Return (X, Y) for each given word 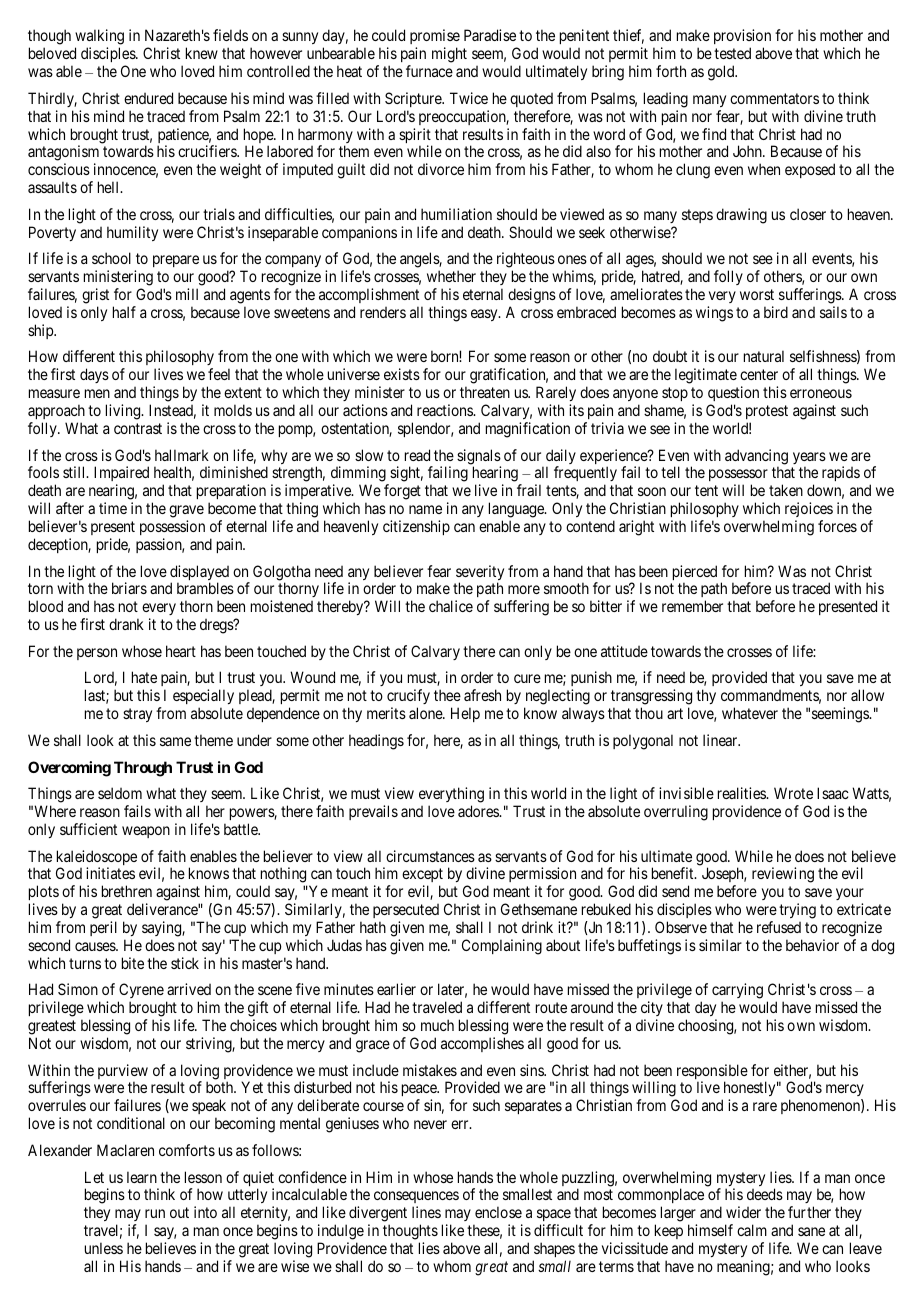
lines (426, 1212)
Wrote (793, 793)
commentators (774, 98)
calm (752, 1230)
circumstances (430, 856)
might (449, 55)
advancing (756, 458)
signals (479, 458)
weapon (146, 832)
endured (148, 98)
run (155, 1213)
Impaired (121, 475)
